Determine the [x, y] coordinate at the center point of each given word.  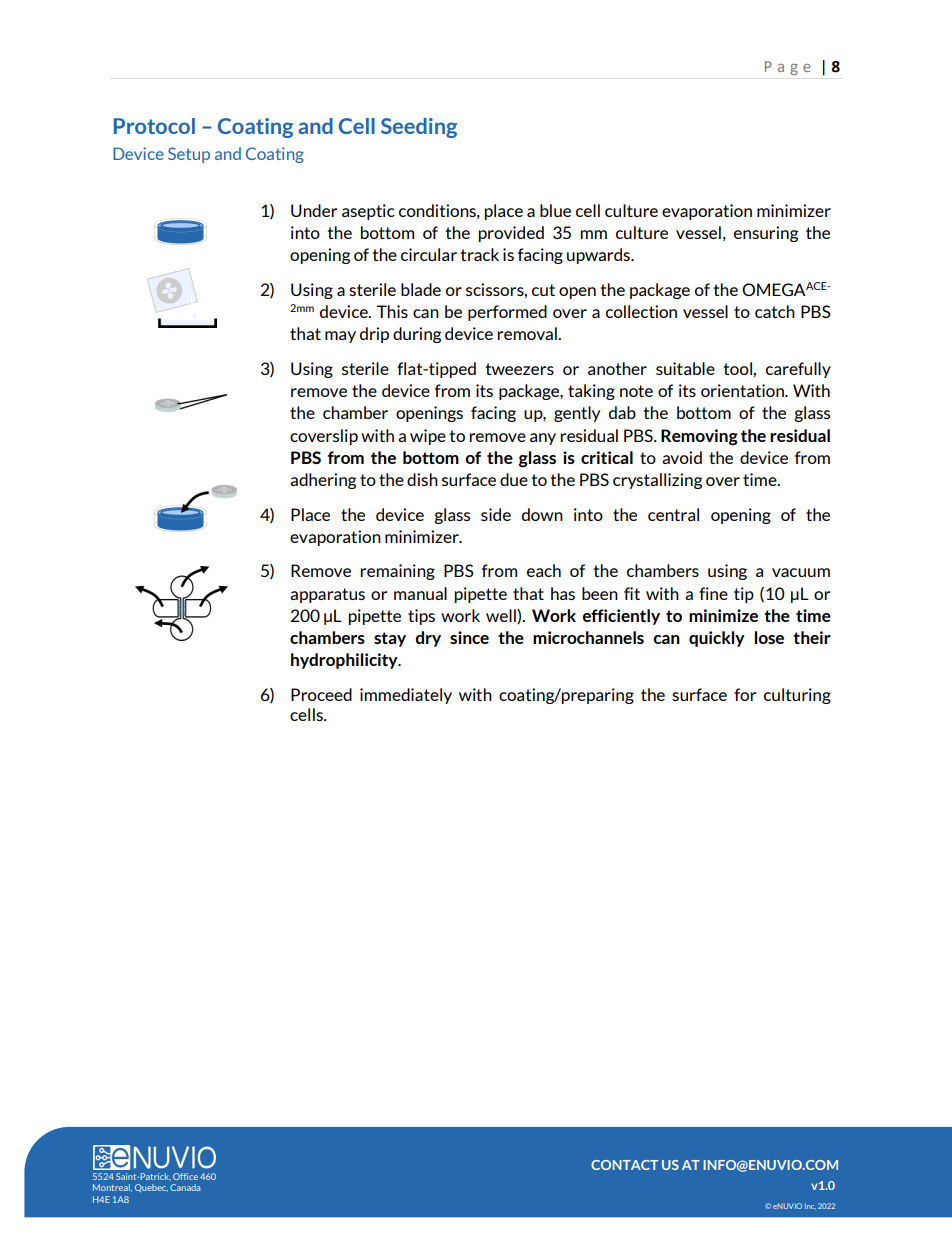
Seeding [419, 128]
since [469, 637]
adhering [323, 481]
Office [185, 1176]
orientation [743, 390]
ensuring [766, 234]
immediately [406, 696]
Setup [189, 155]
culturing [797, 696]
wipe [428, 437]
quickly [717, 639]
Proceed [321, 694]
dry [428, 639]
